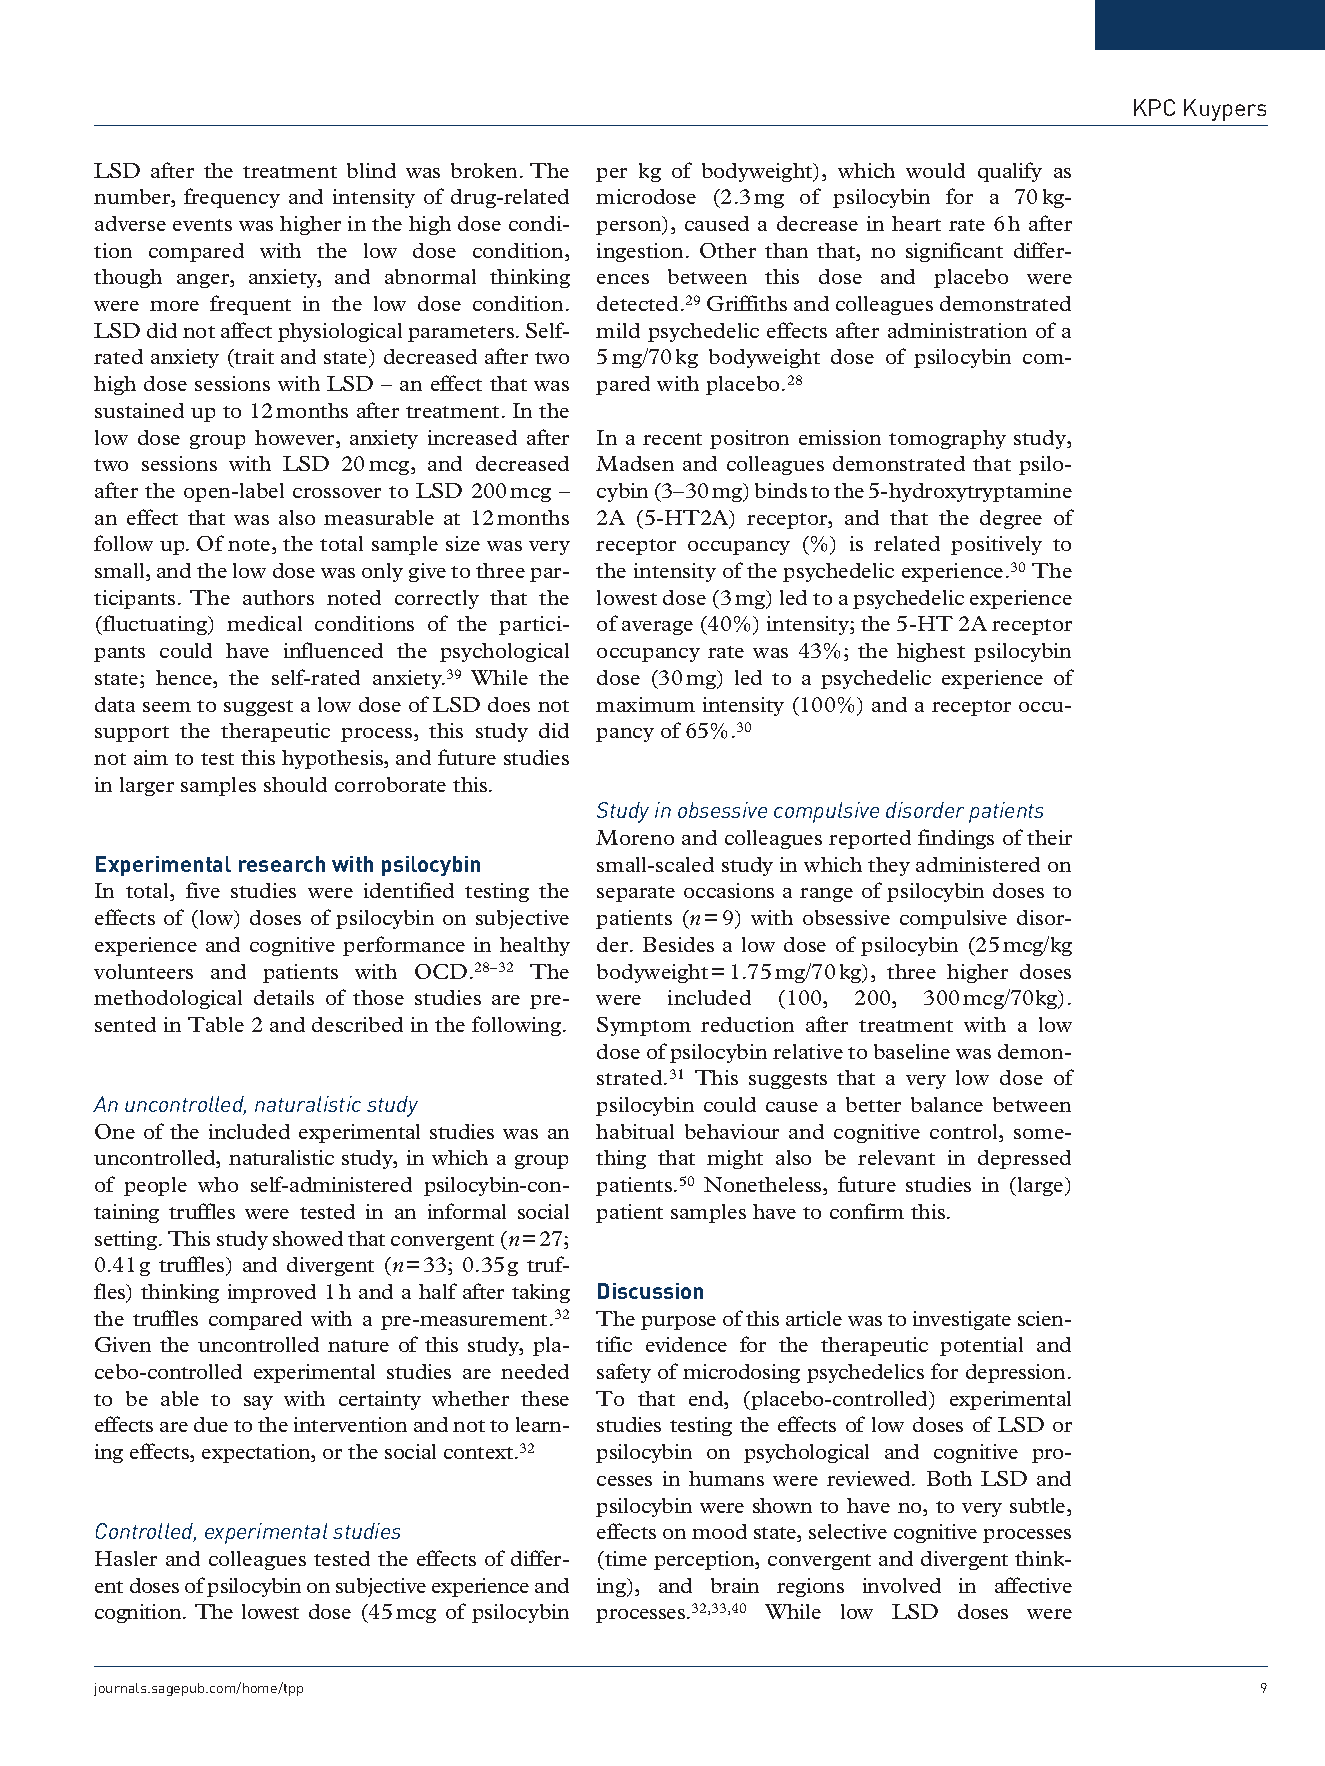  I want to click on depressed, so click(1024, 1159).
